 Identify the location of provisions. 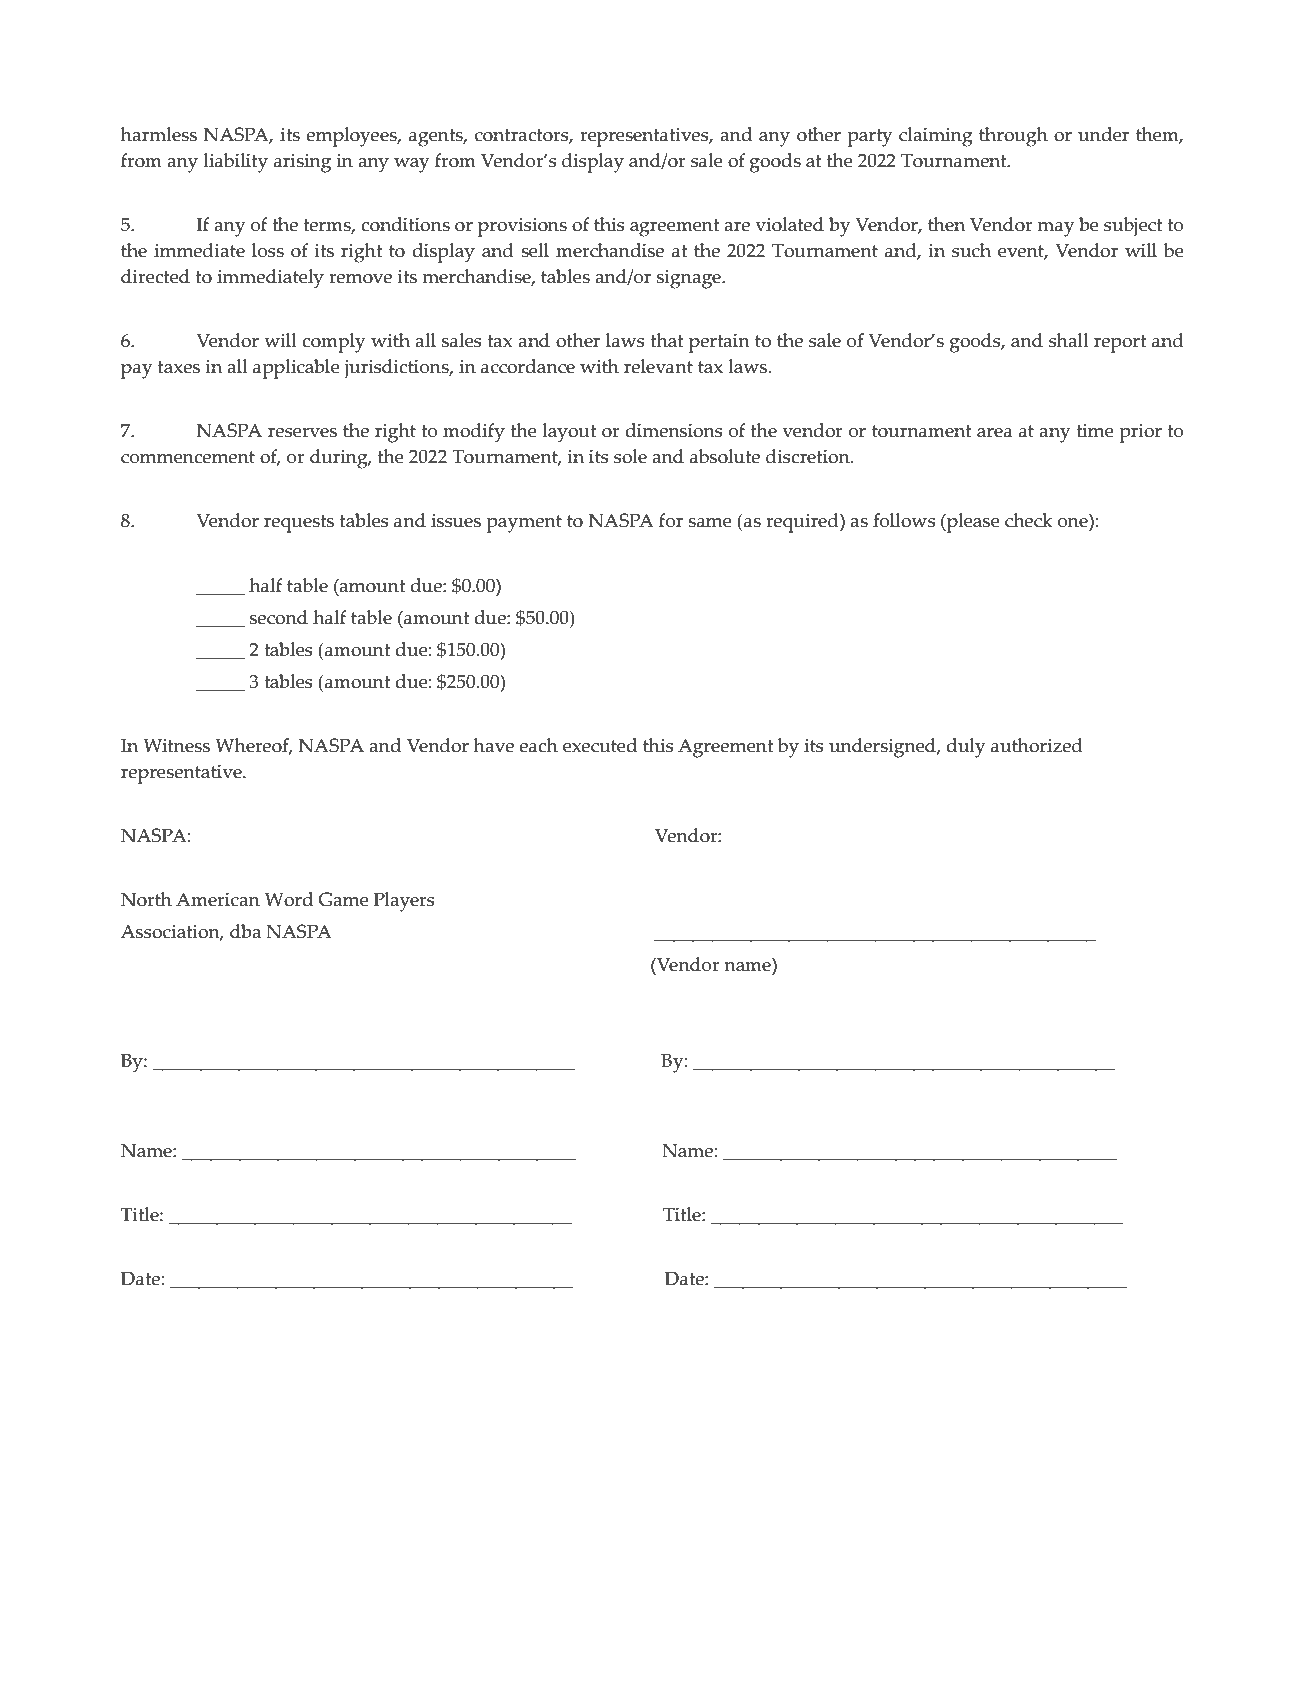
(522, 227).
